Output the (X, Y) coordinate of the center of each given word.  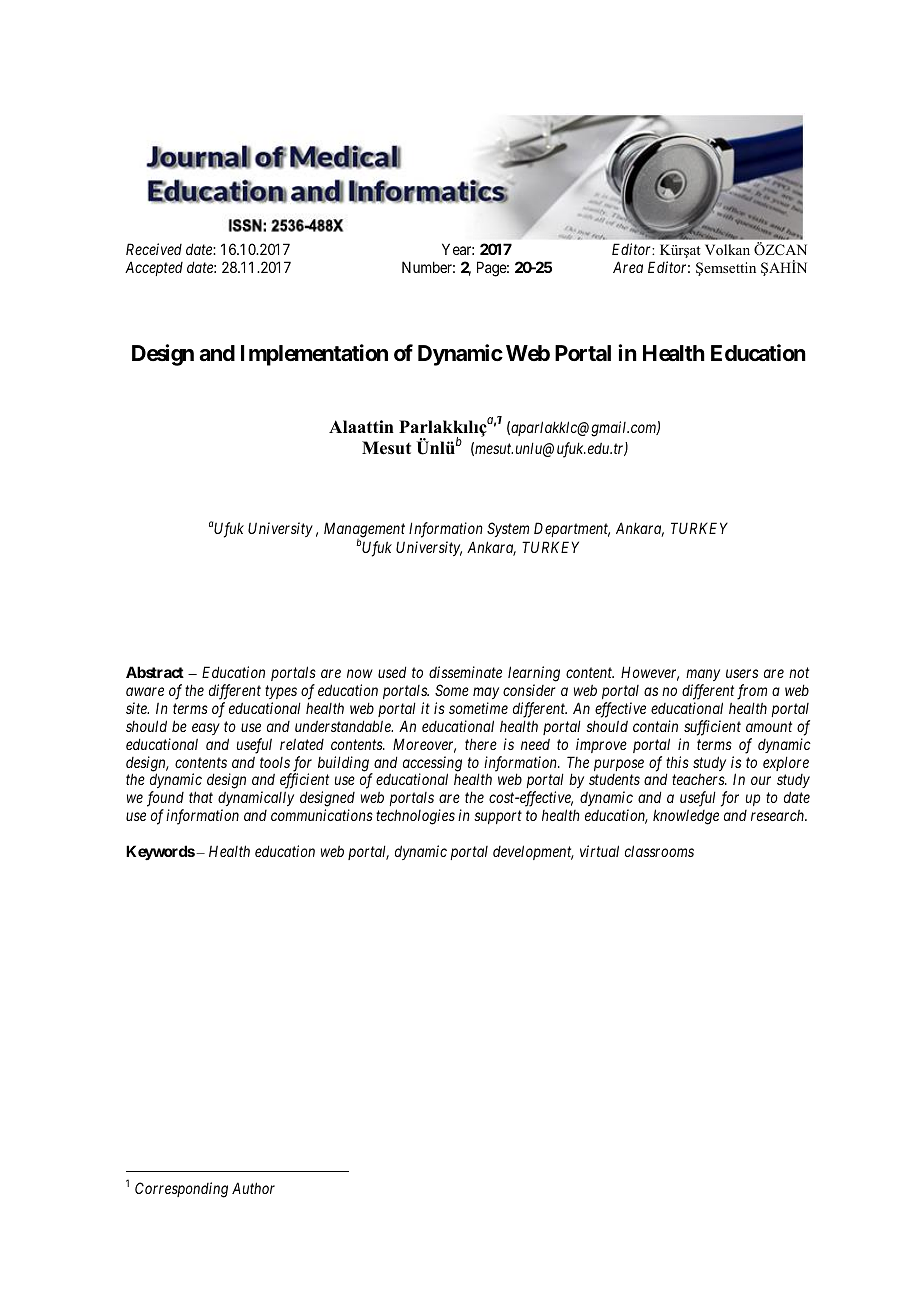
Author (253, 1188)
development (533, 852)
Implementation (314, 355)
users (742, 673)
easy (206, 729)
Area (628, 267)
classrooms (659, 851)
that (201, 797)
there (481, 744)
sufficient (712, 728)
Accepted (154, 268)
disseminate (465, 672)
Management (364, 531)
